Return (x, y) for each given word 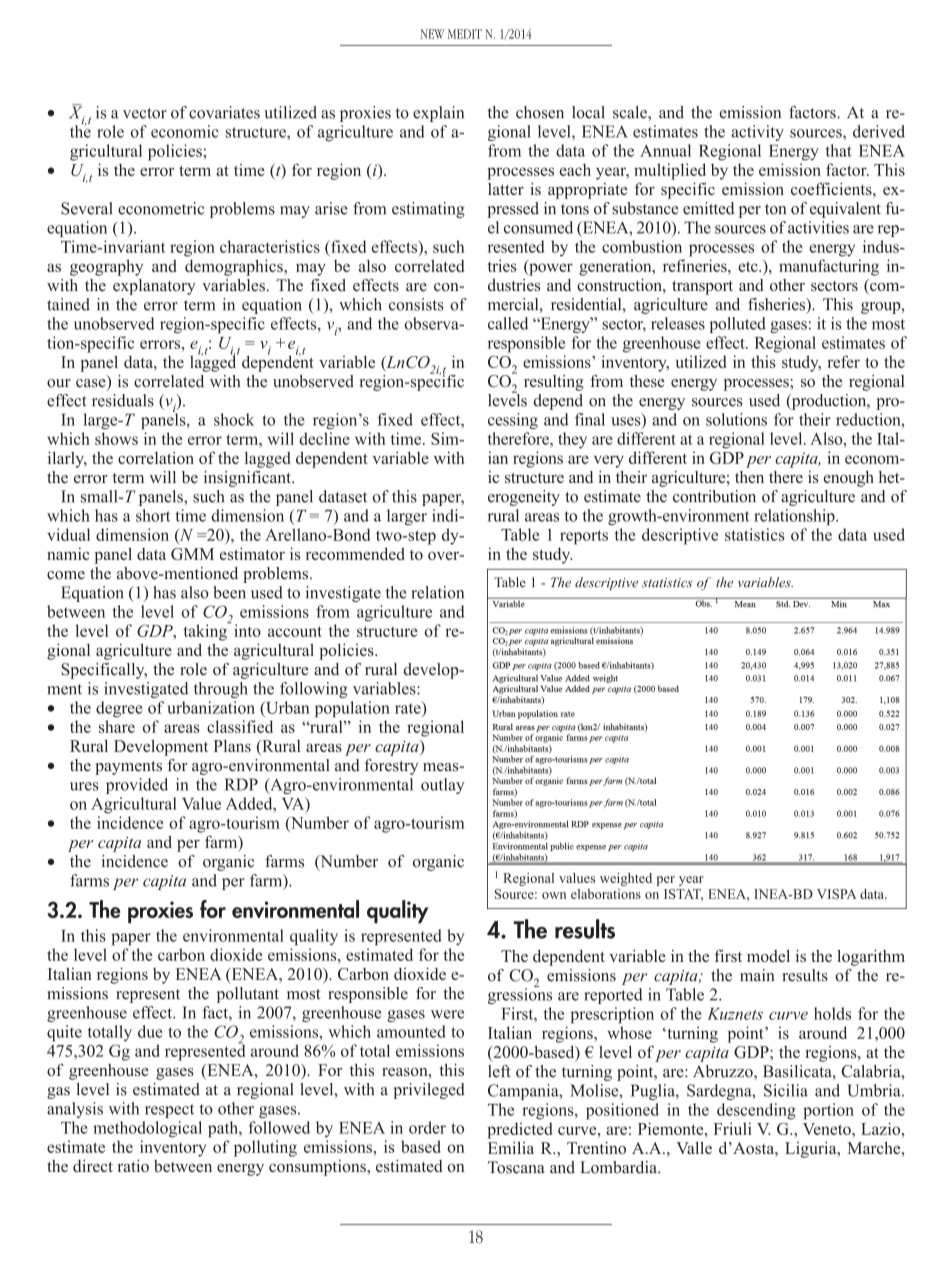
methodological (147, 1129)
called (508, 323)
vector (145, 113)
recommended (355, 553)
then (749, 477)
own (554, 895)
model (768, 956)
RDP (241, 784)
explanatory (154, 287)
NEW (433, 34)
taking (206, 631)
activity (757, 133)
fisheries (778, 305)
